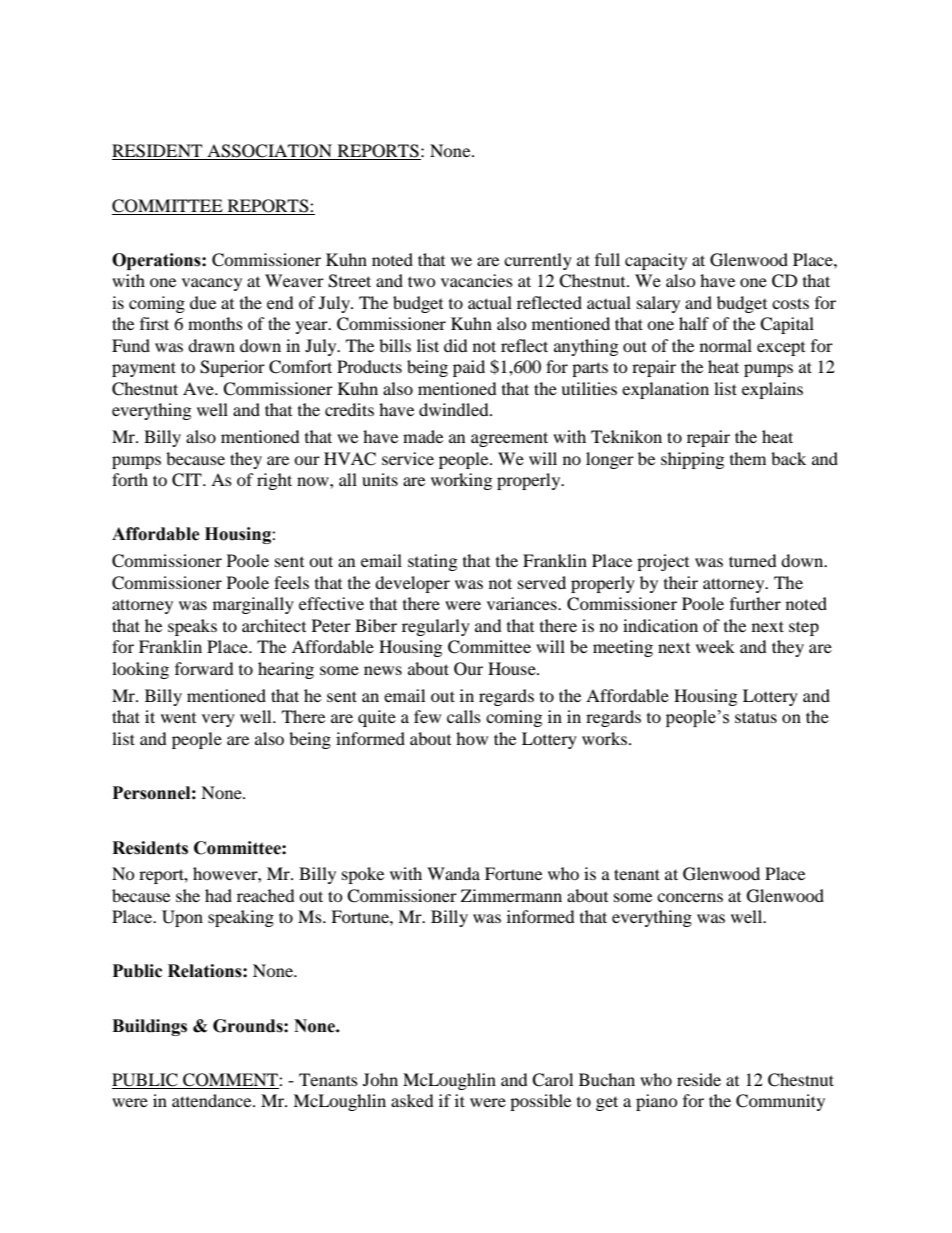 This screenshot has width=952, height=1233. I want to click on speaks, so click(192, 627).
